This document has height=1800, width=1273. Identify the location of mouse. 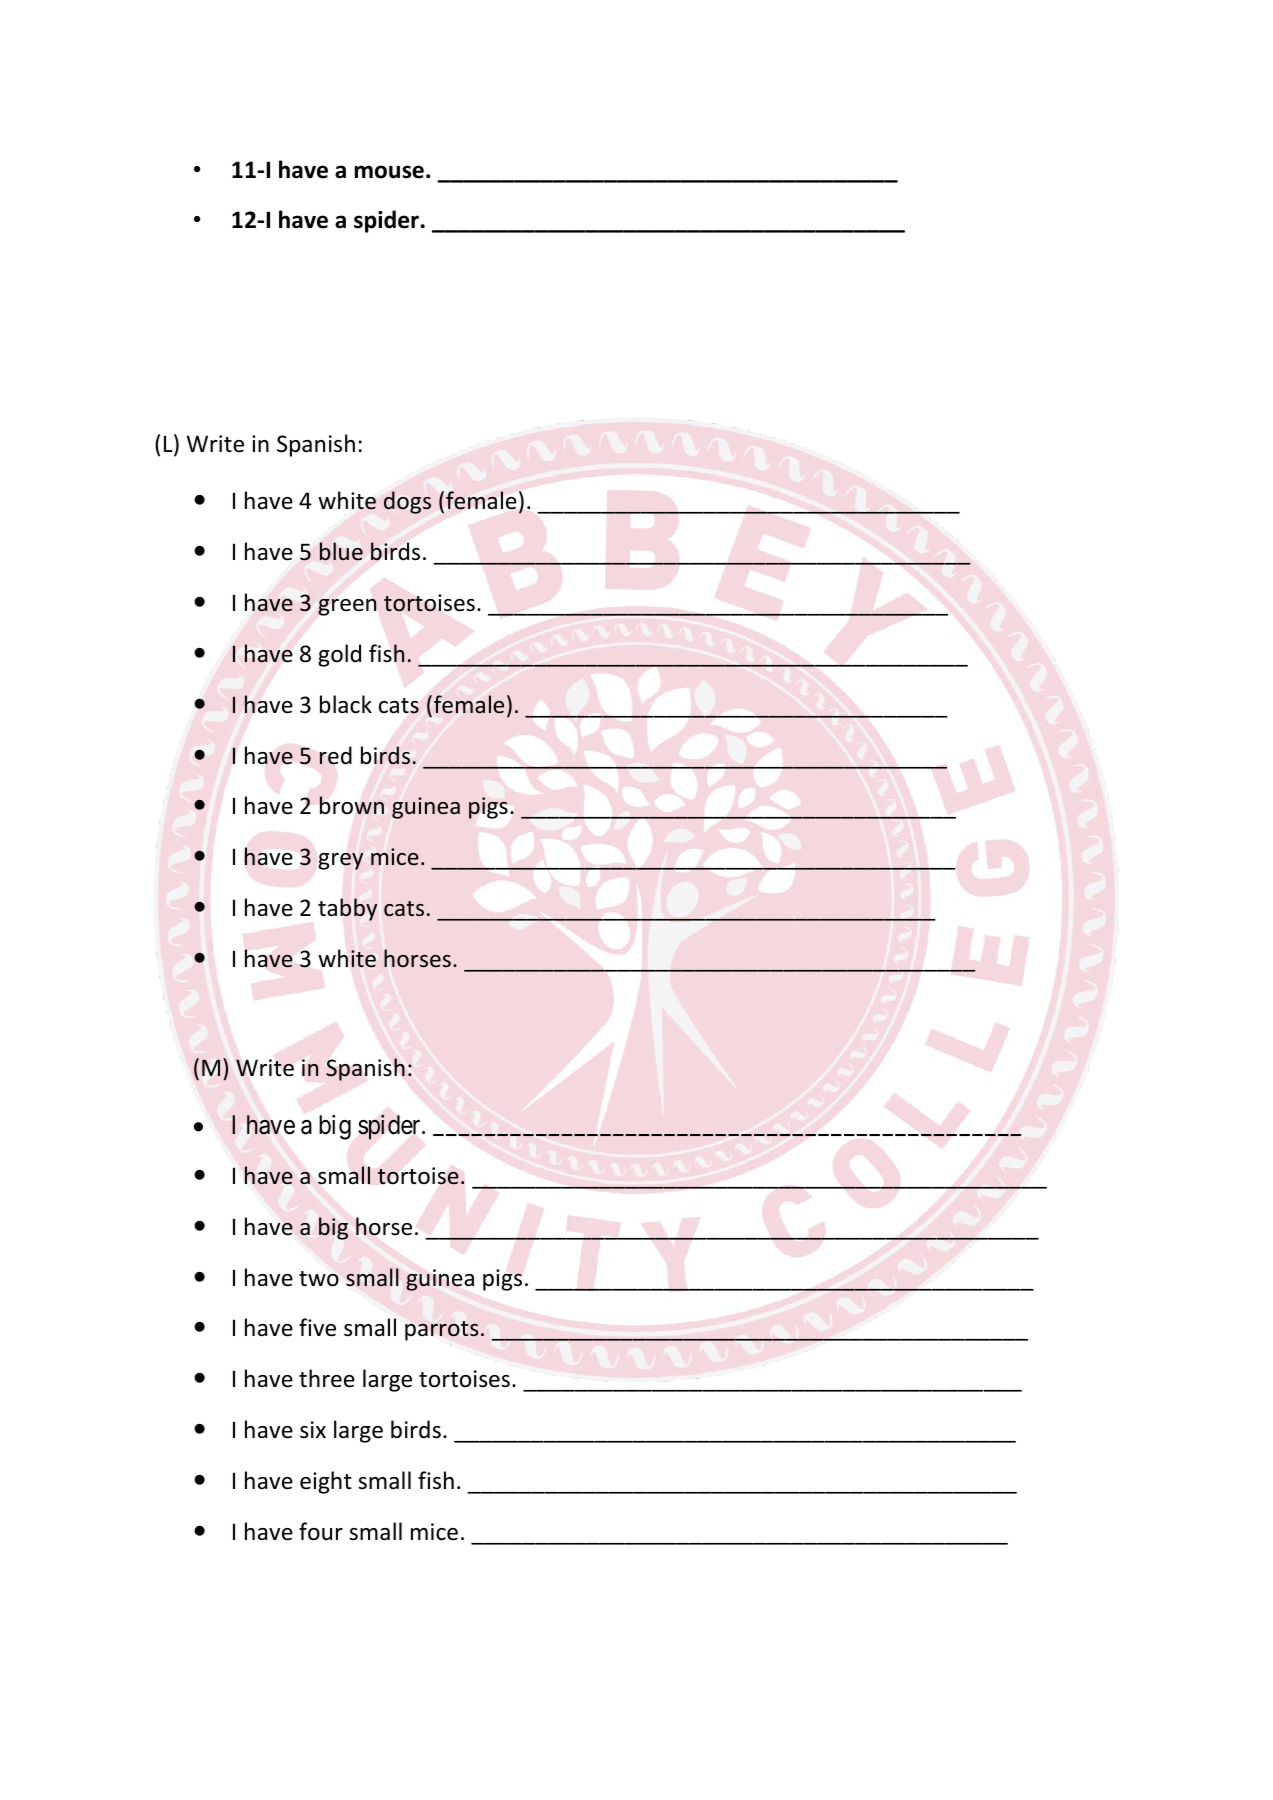
(389, 172).
